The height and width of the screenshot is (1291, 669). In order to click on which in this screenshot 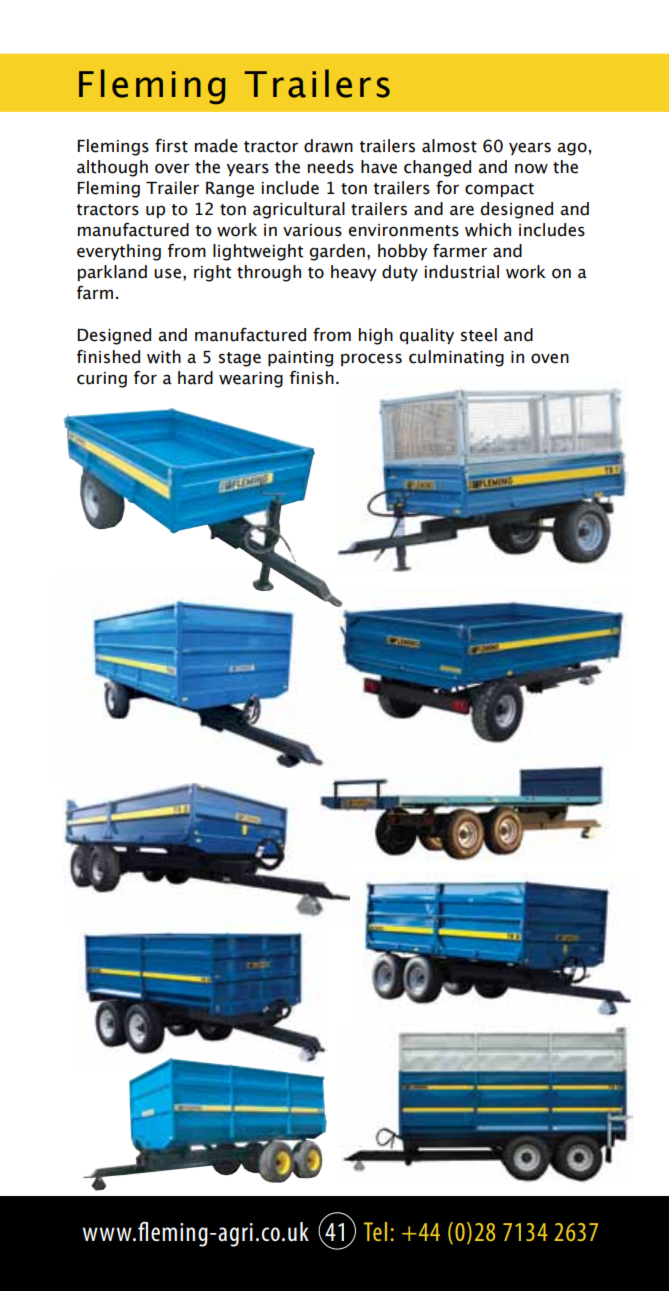, I will do `click(488, 230)`.
